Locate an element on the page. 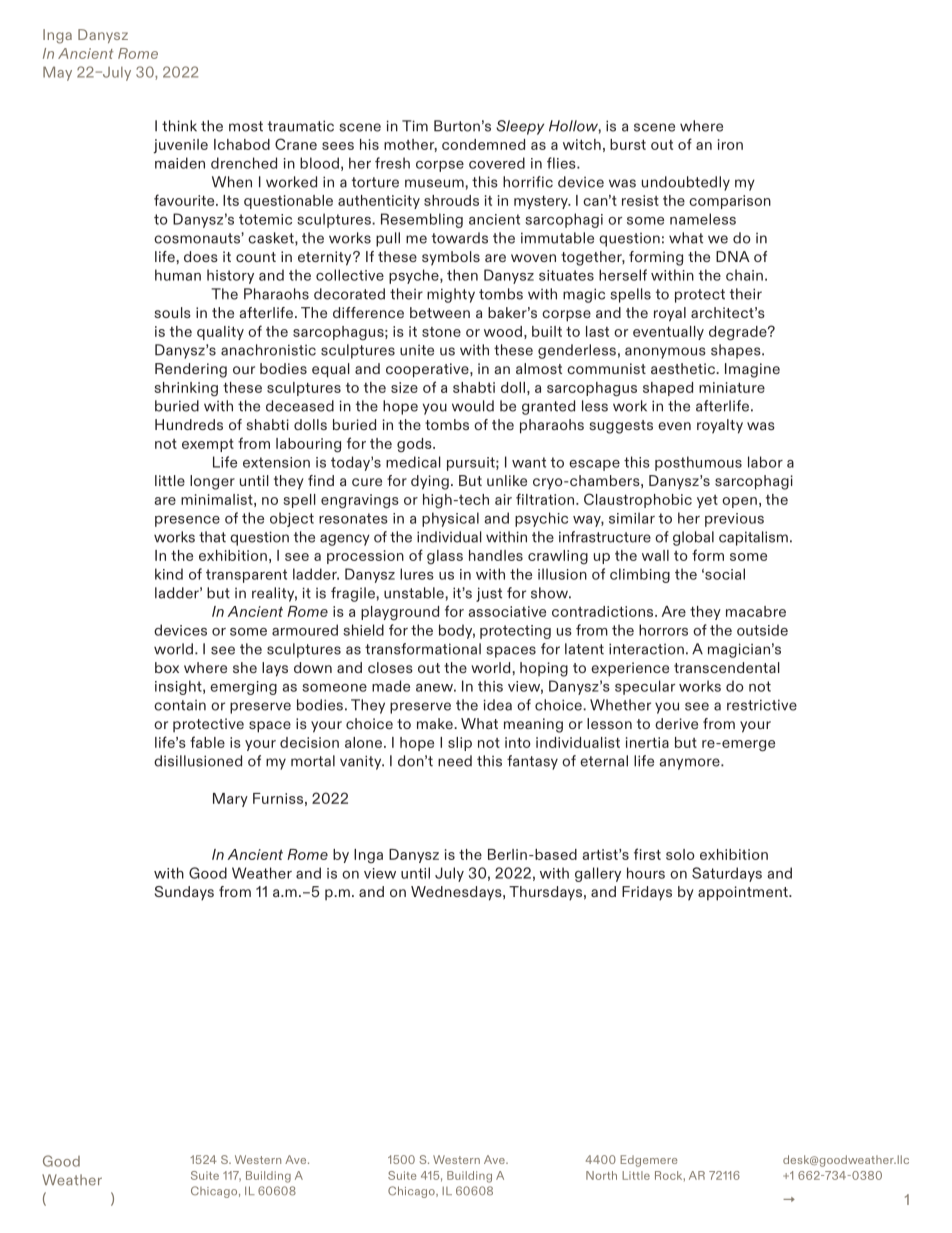 The height and width of the image is (1233, 952). Fridays is located at coordinates (647, 893).
